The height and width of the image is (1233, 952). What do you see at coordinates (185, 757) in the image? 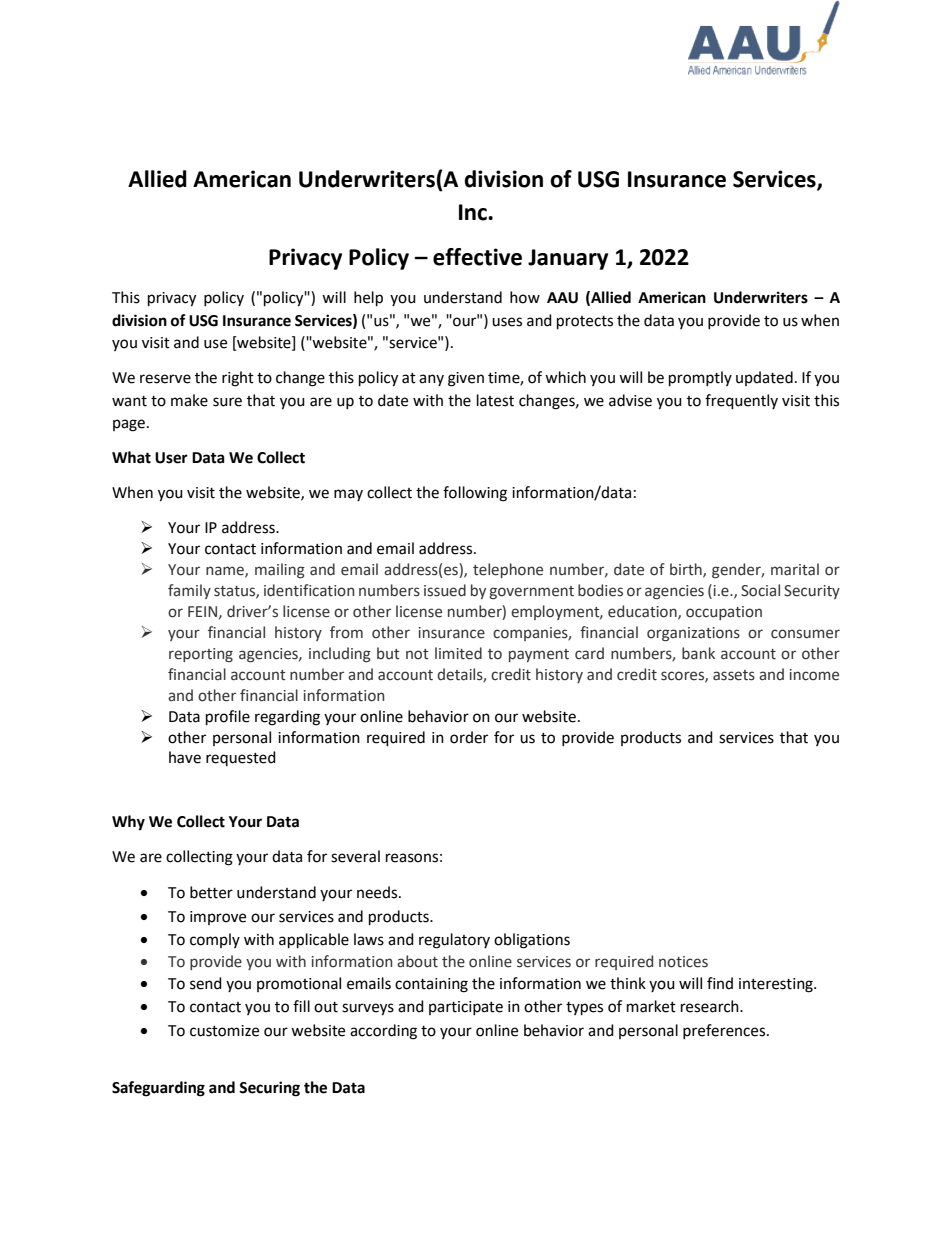
I see `have` at bounding box center [185, 757].
